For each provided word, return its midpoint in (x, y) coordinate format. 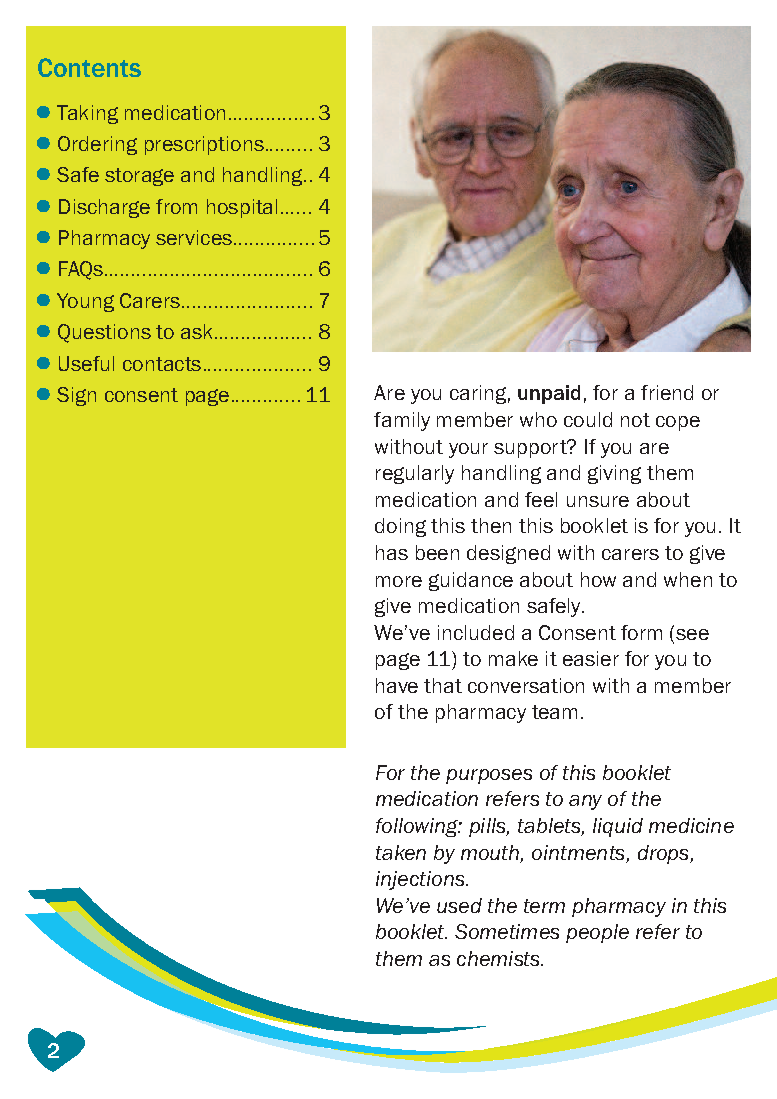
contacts (162, 364)
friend (667, 392)
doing (400, 527)
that (443, 685)
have (397, 685)
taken (401, 852)
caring (478, 394)
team (554, 712)
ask (196, 331)
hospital (242, 208)
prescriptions (204, 145)
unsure (598, 501)
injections (420, 880)
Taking (87, 114)
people (597, 933)
